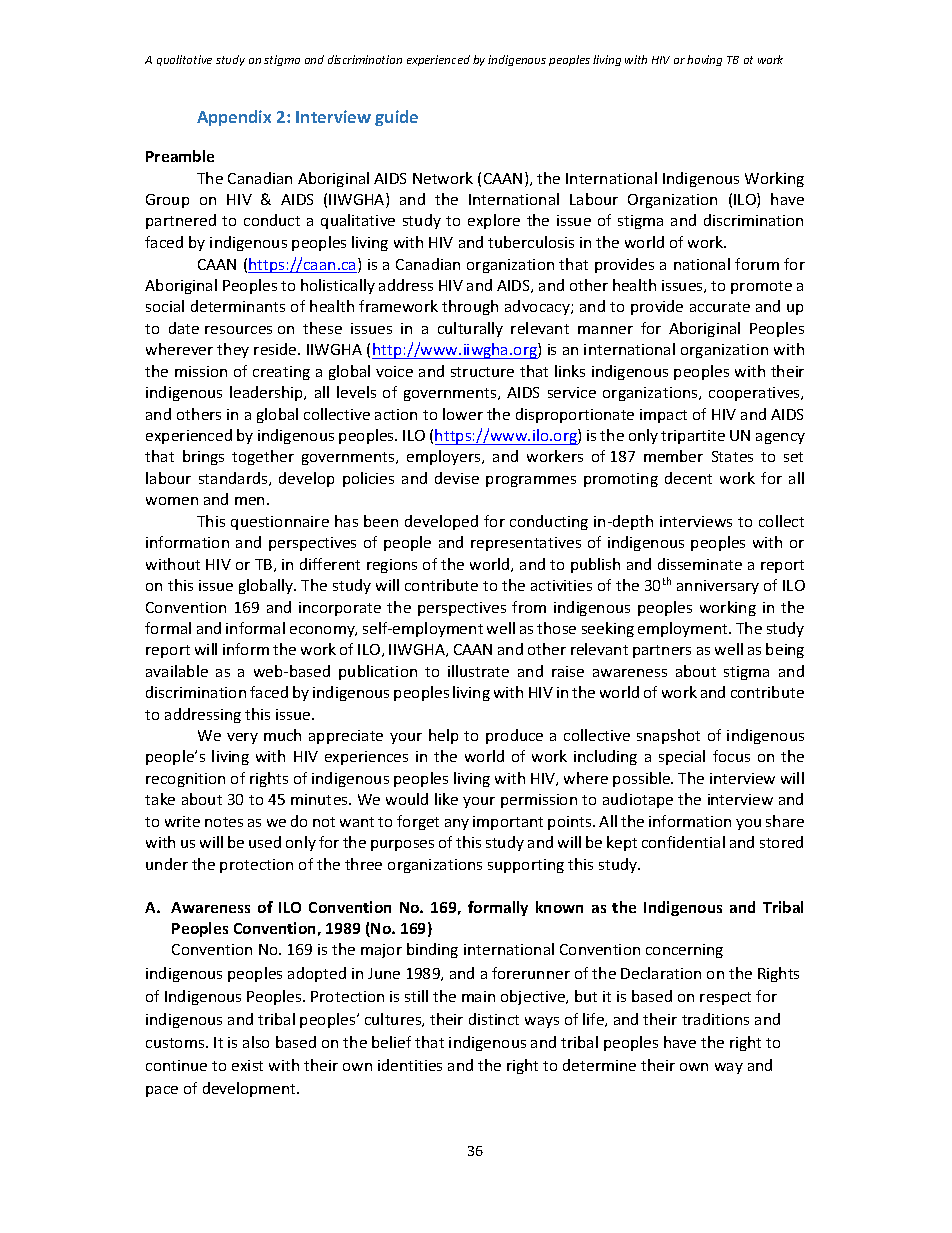 The width and height of the document is (952, 1233). What do you see at coordinates (234, 118) in the document?
I see `Appendix` at bounding box center [234, 118].
